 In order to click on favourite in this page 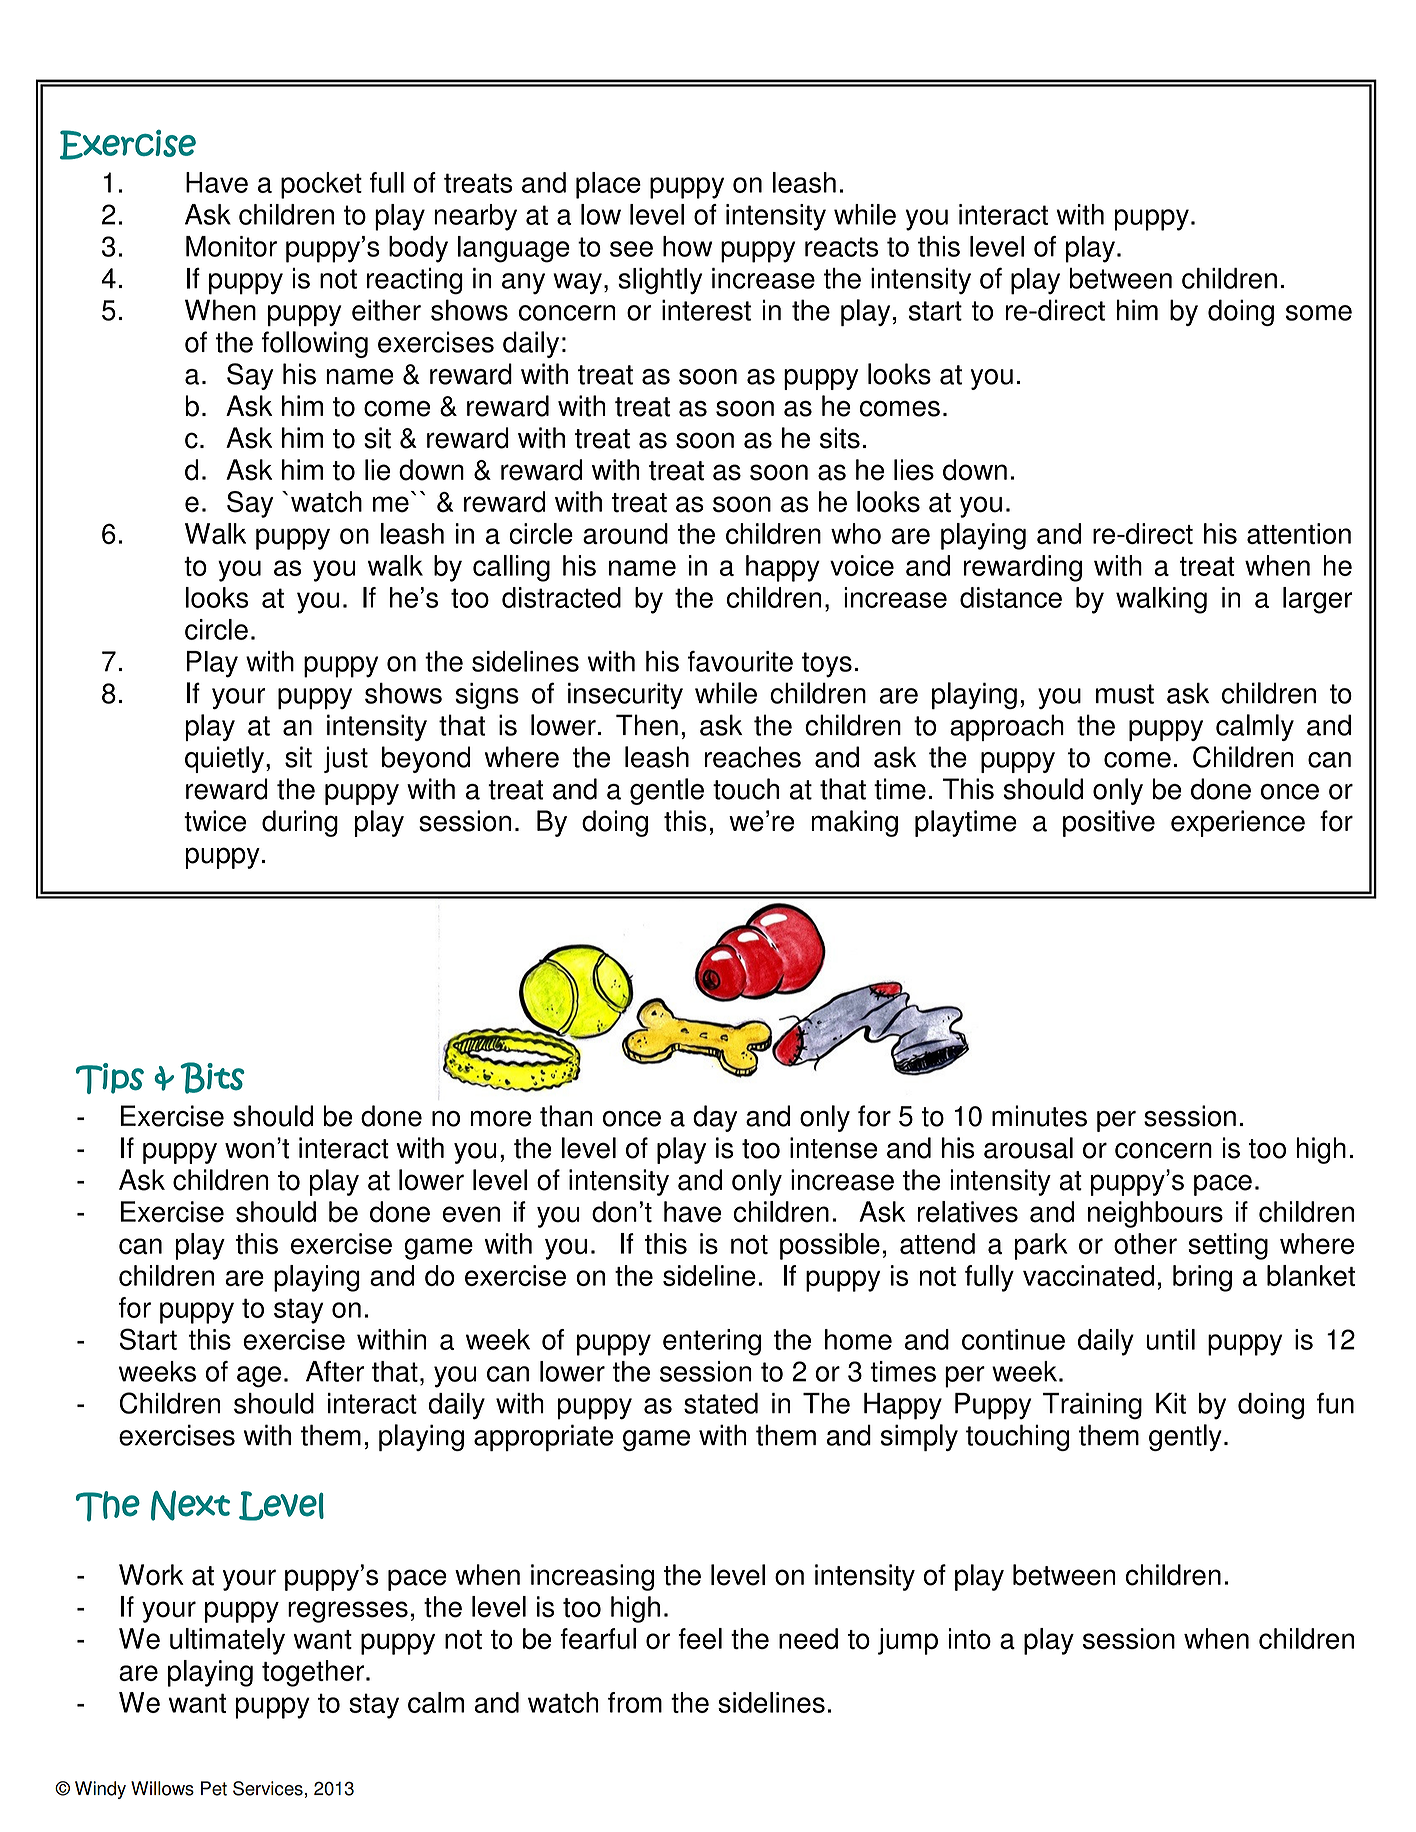, I will do `click(740, 661)`.
